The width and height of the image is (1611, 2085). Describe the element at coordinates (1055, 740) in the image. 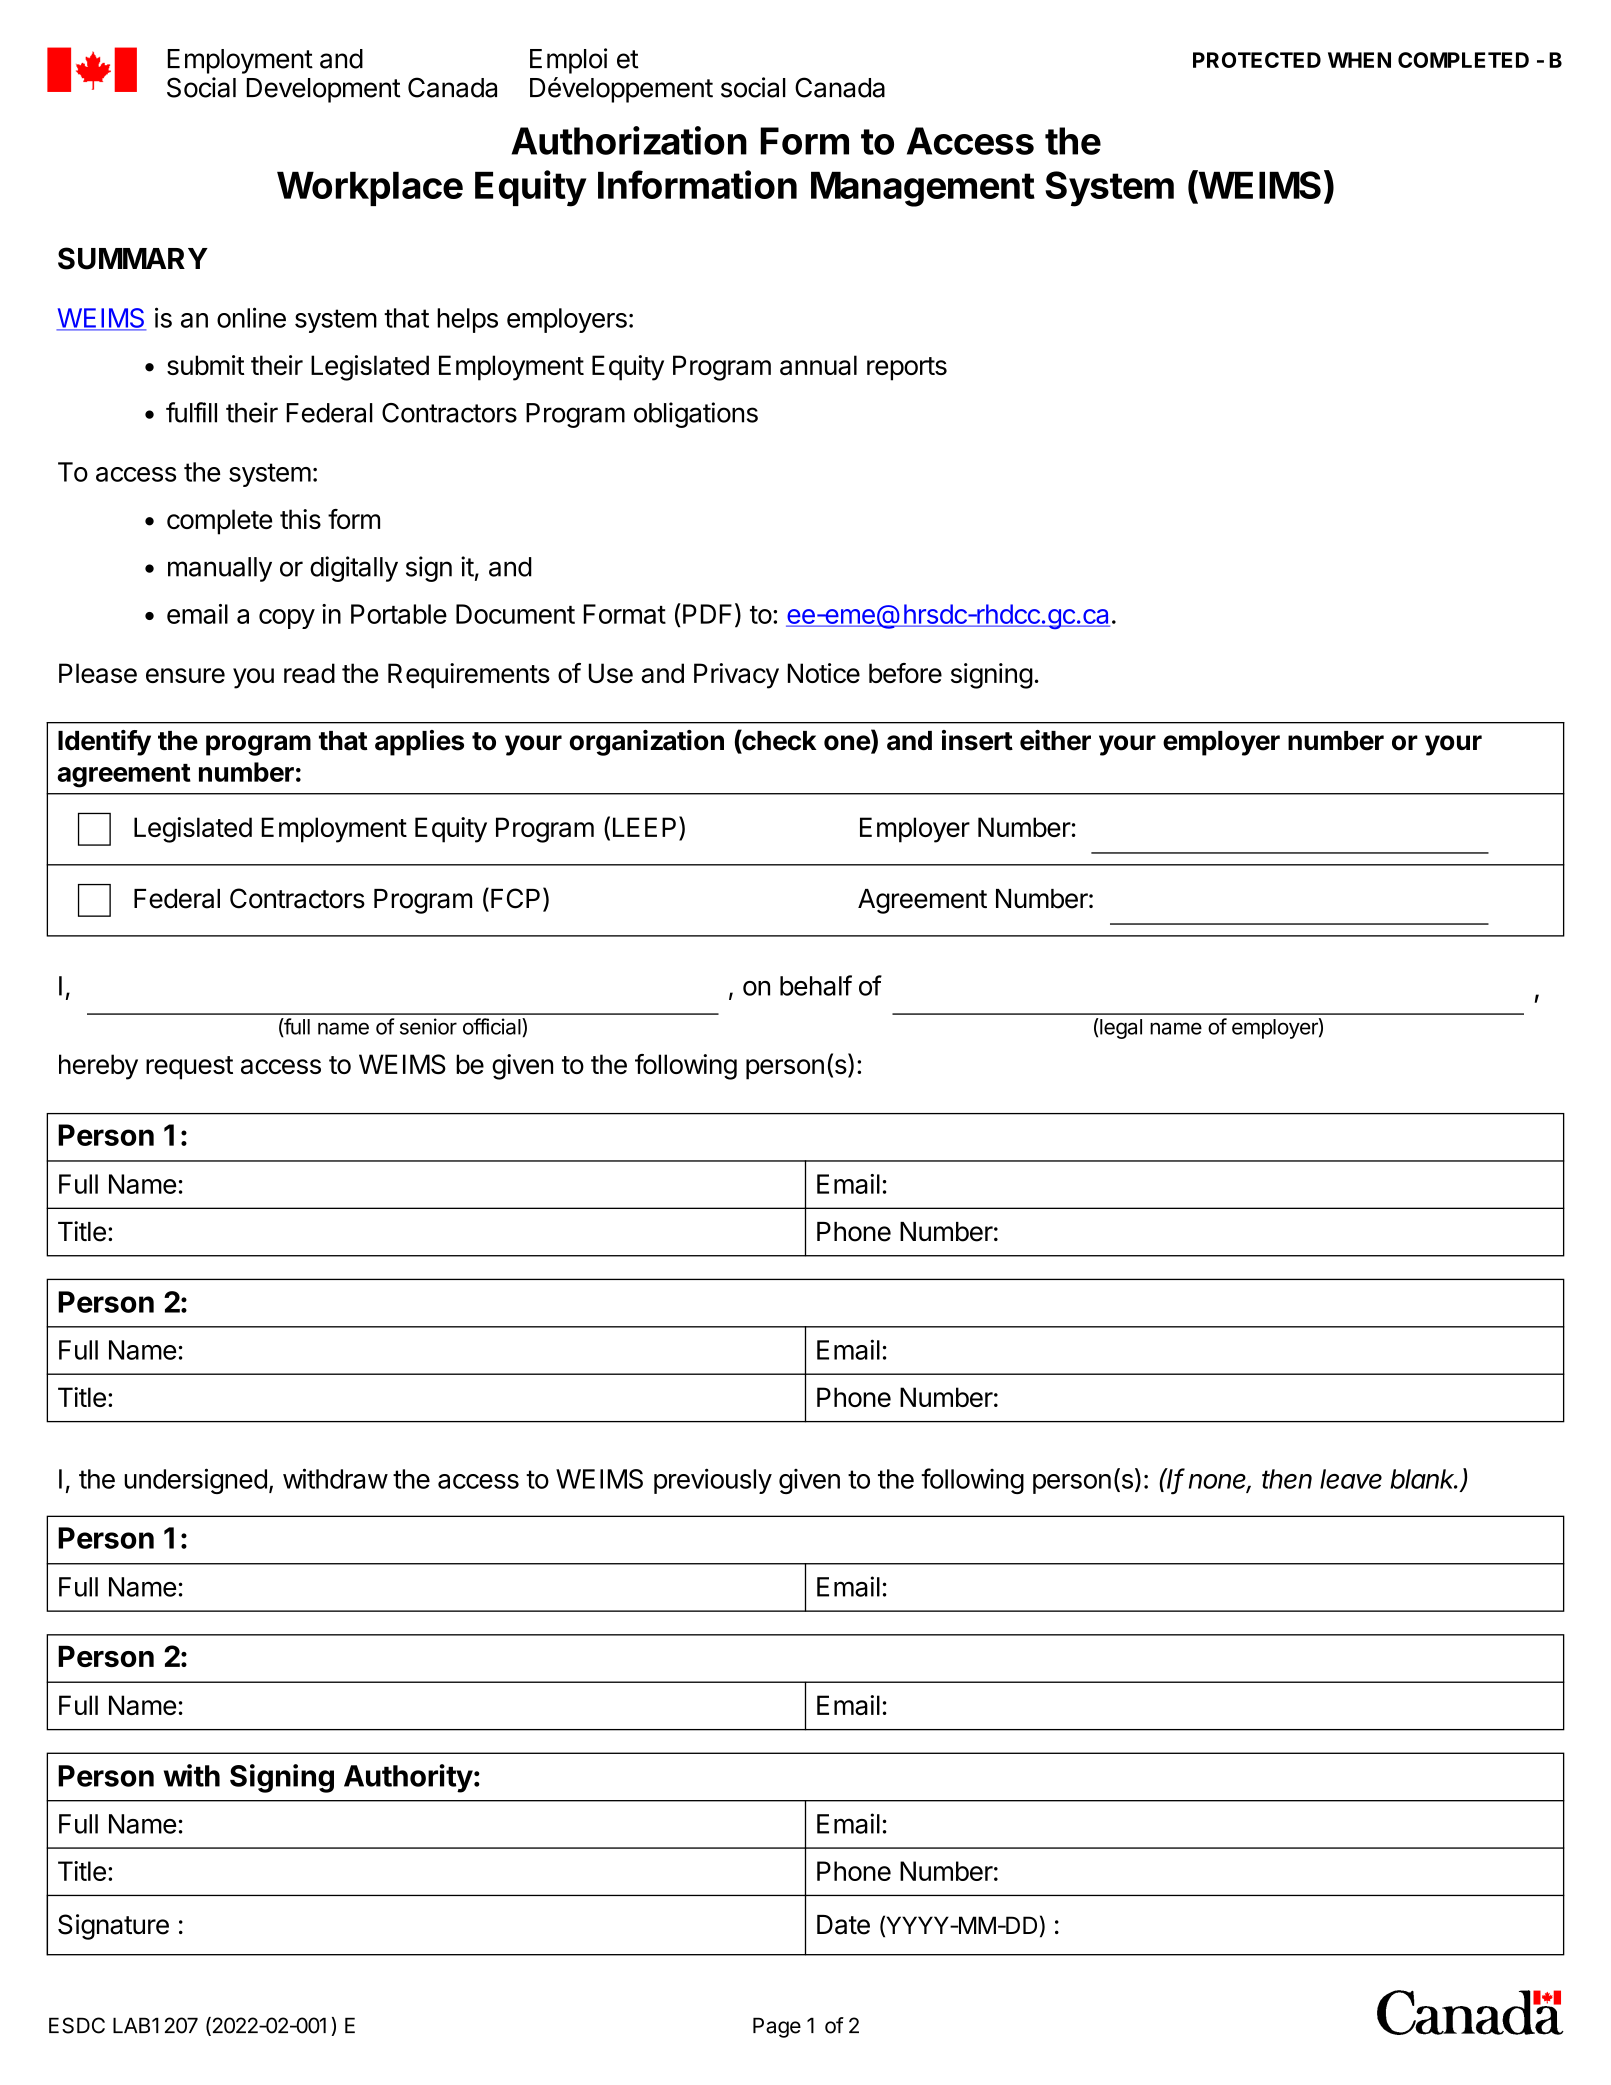

I see `either` at that location.
